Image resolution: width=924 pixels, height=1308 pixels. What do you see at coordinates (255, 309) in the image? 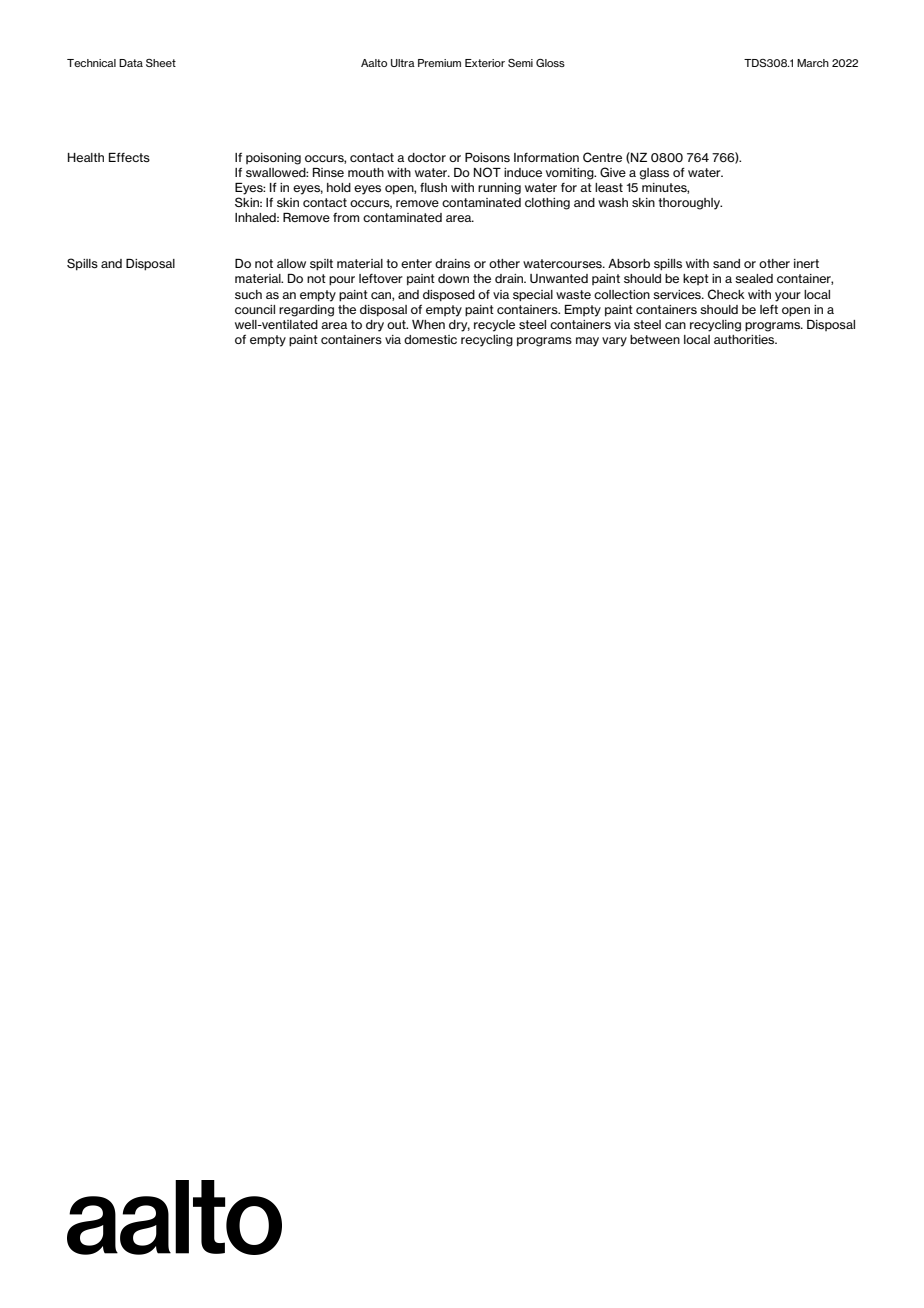
I see `council` at bounding box center [255, 309].
